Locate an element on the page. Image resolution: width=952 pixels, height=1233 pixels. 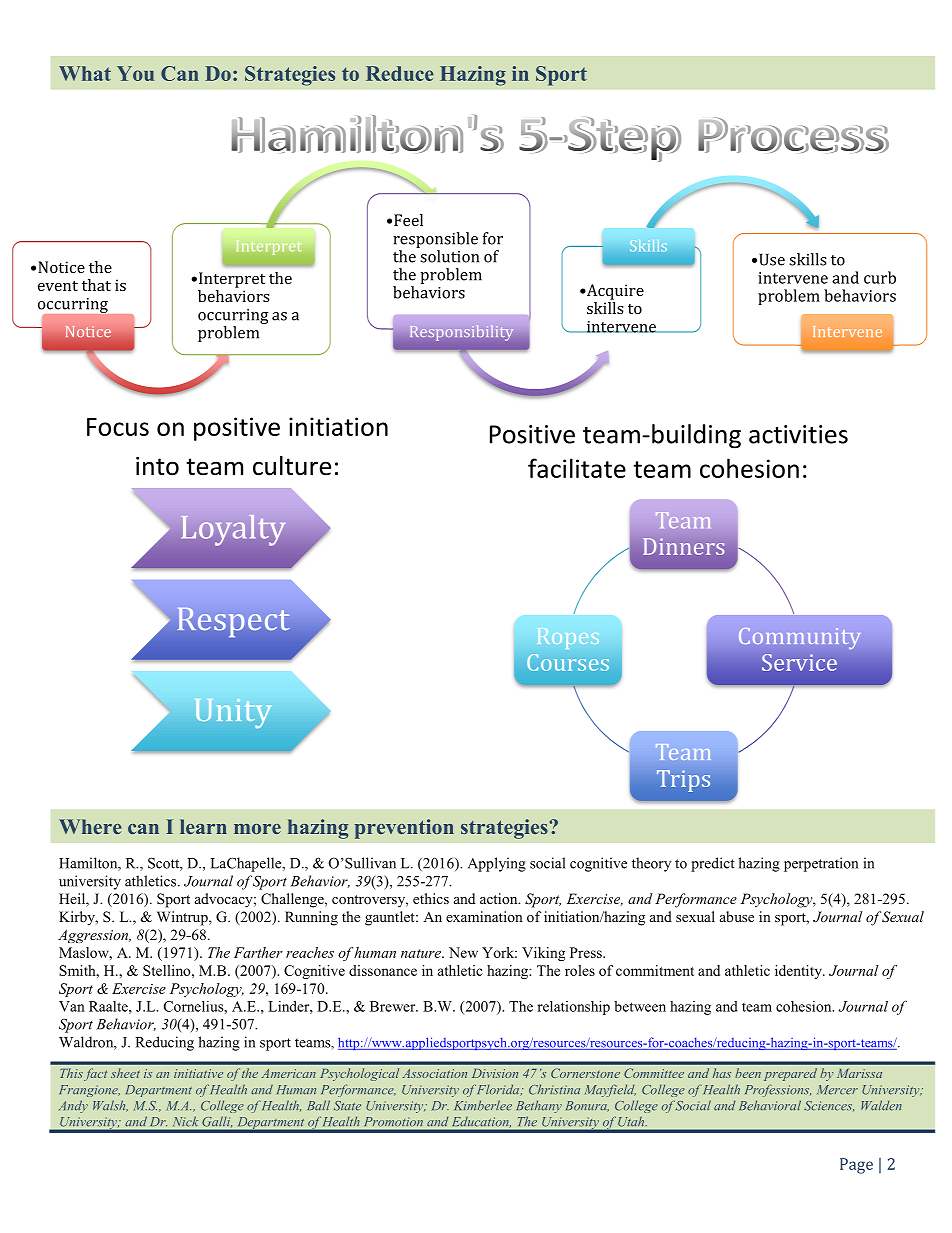
Respect is located at coordinates (233, 622).
